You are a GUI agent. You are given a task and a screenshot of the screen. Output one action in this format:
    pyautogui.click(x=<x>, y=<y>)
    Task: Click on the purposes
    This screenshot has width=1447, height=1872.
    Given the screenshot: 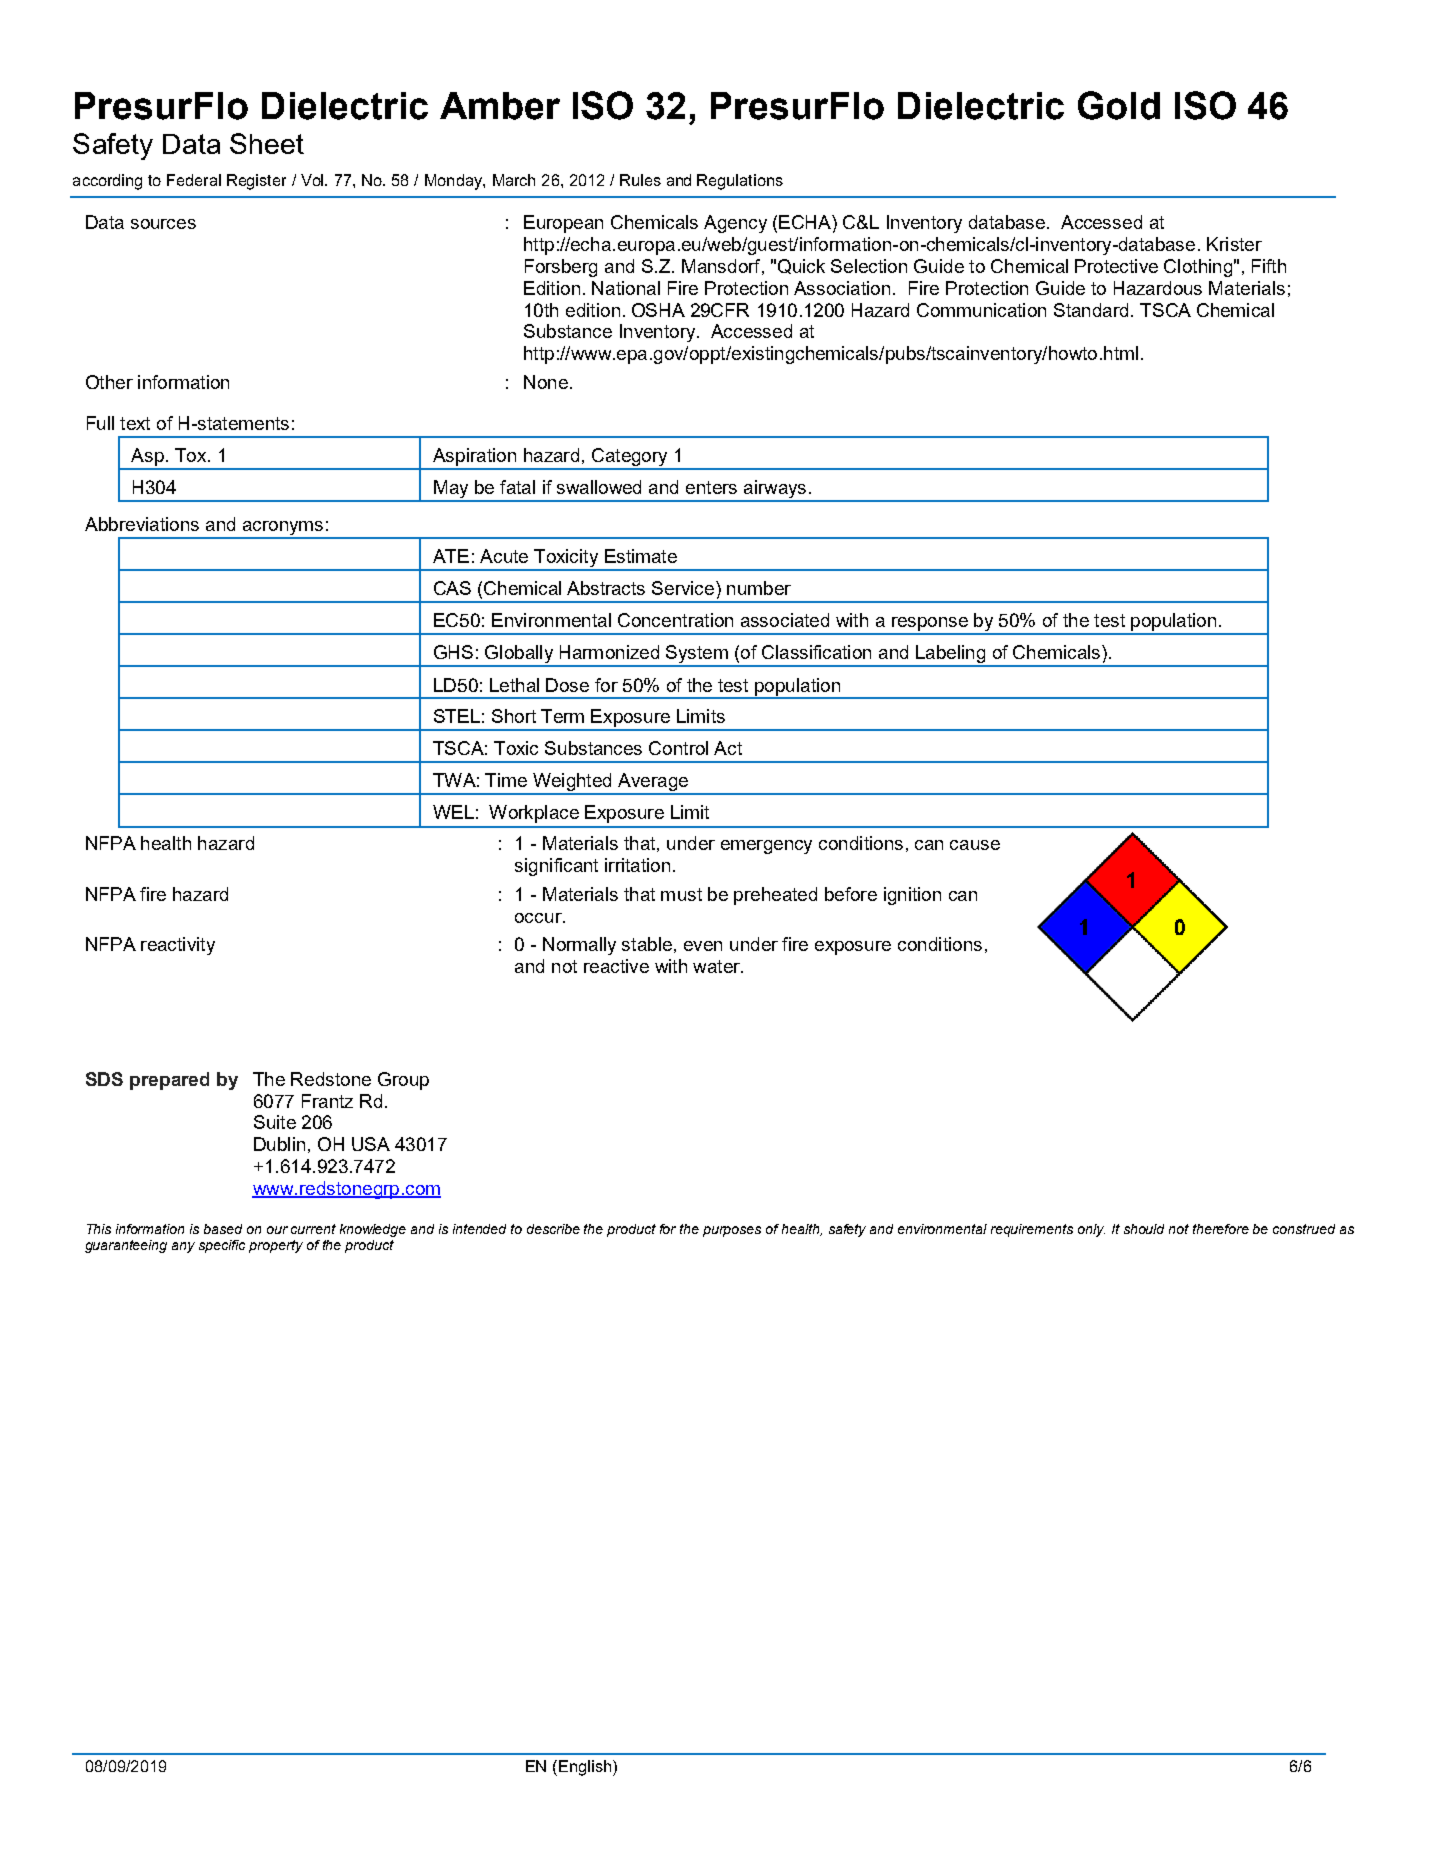 What is the action you would take?
    pyautogui.click(x=732, y=1231)
